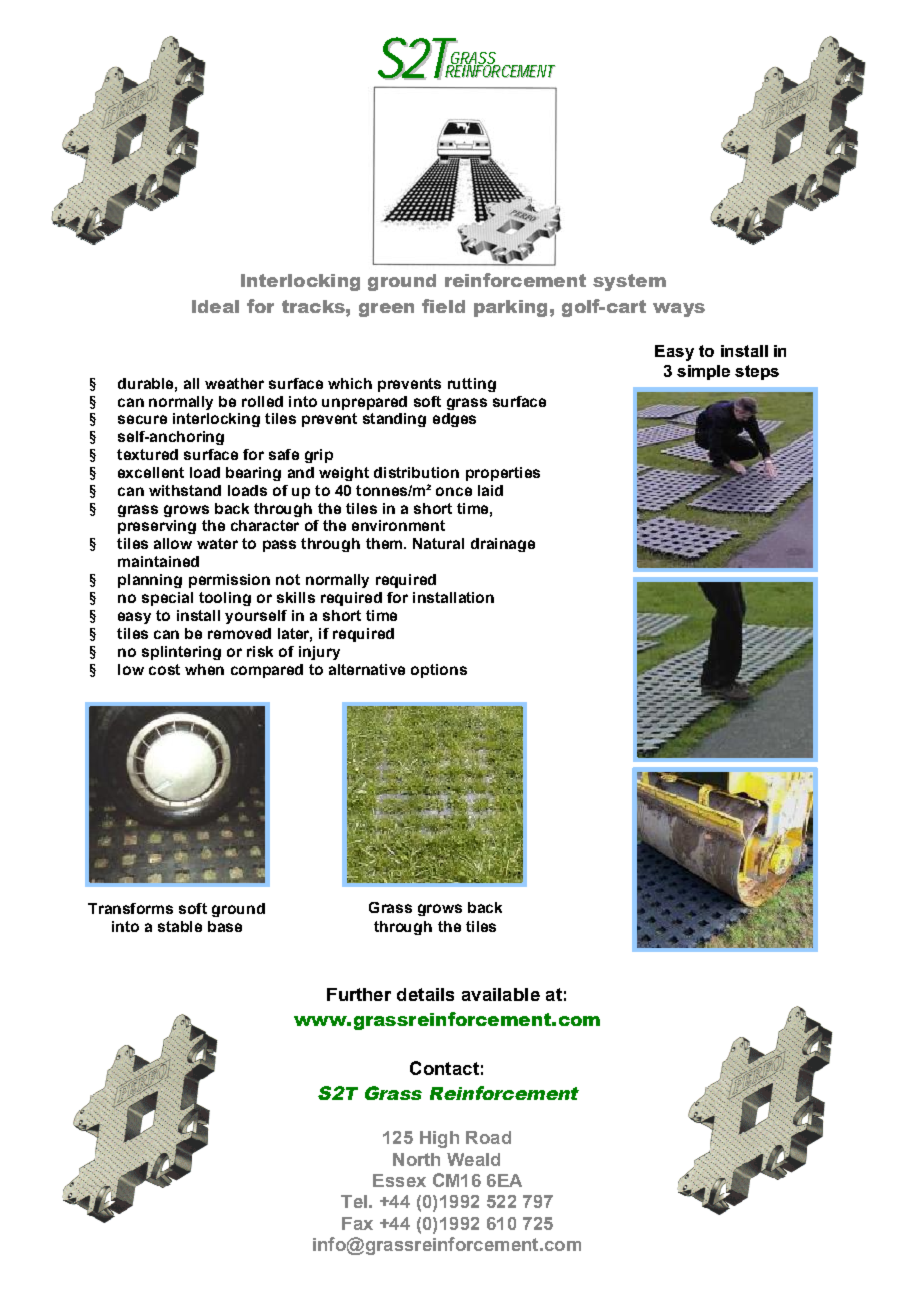  Describe the element at coordinates (438, 543) in the screenshot. I see `Natural` at that location.
